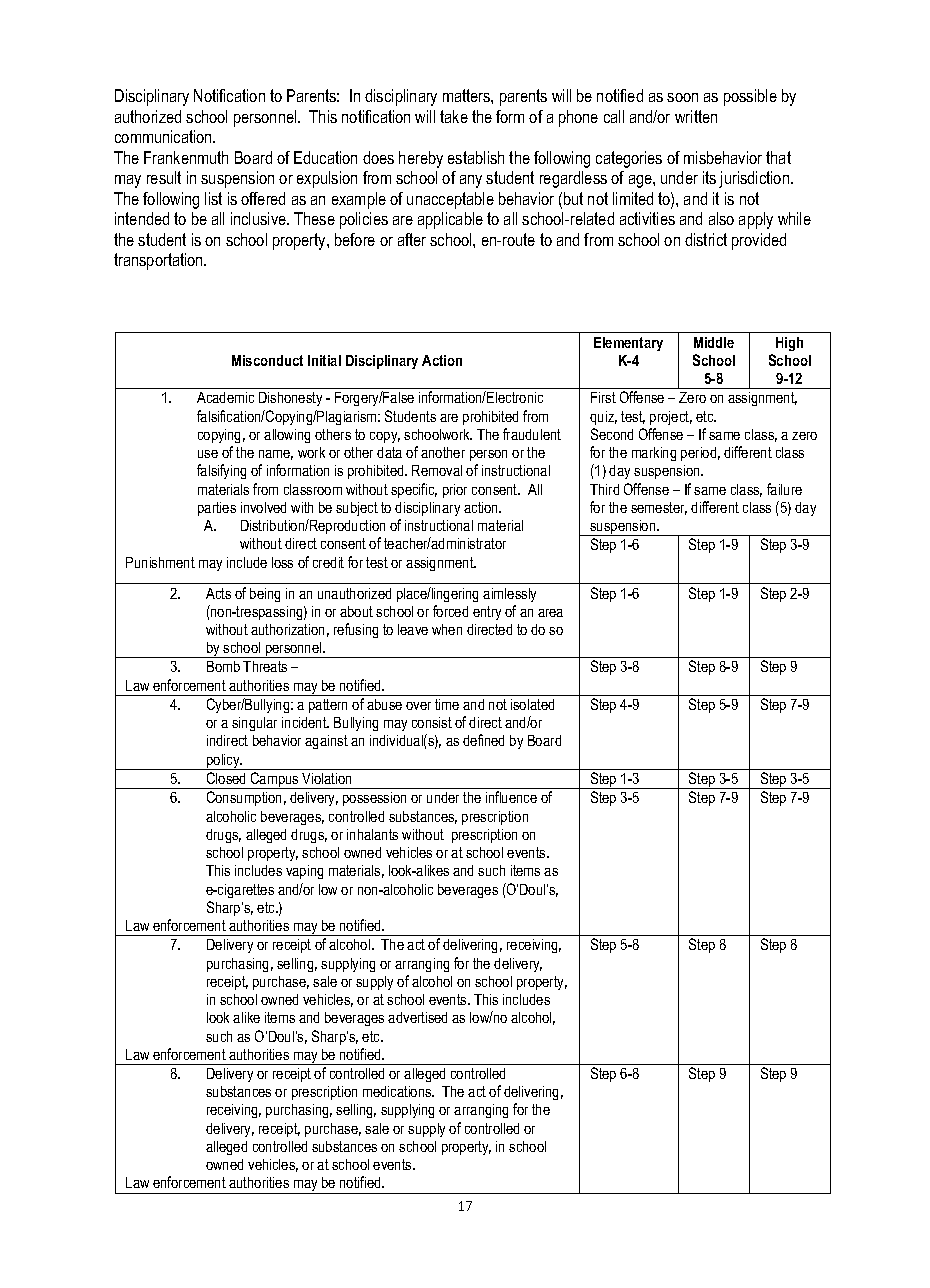 This screenshot has height=1288, width=930. I want to click on influence, so click(511, 797).
